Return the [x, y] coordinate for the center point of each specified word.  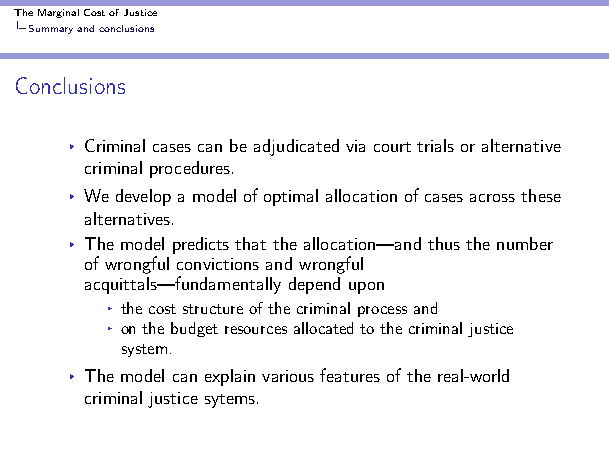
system [144, 350]
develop [143, 197]
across [492, 198]
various [288, 376]
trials [435, 145]
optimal [291, 197]
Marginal [58, 13]
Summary [51, 29]
